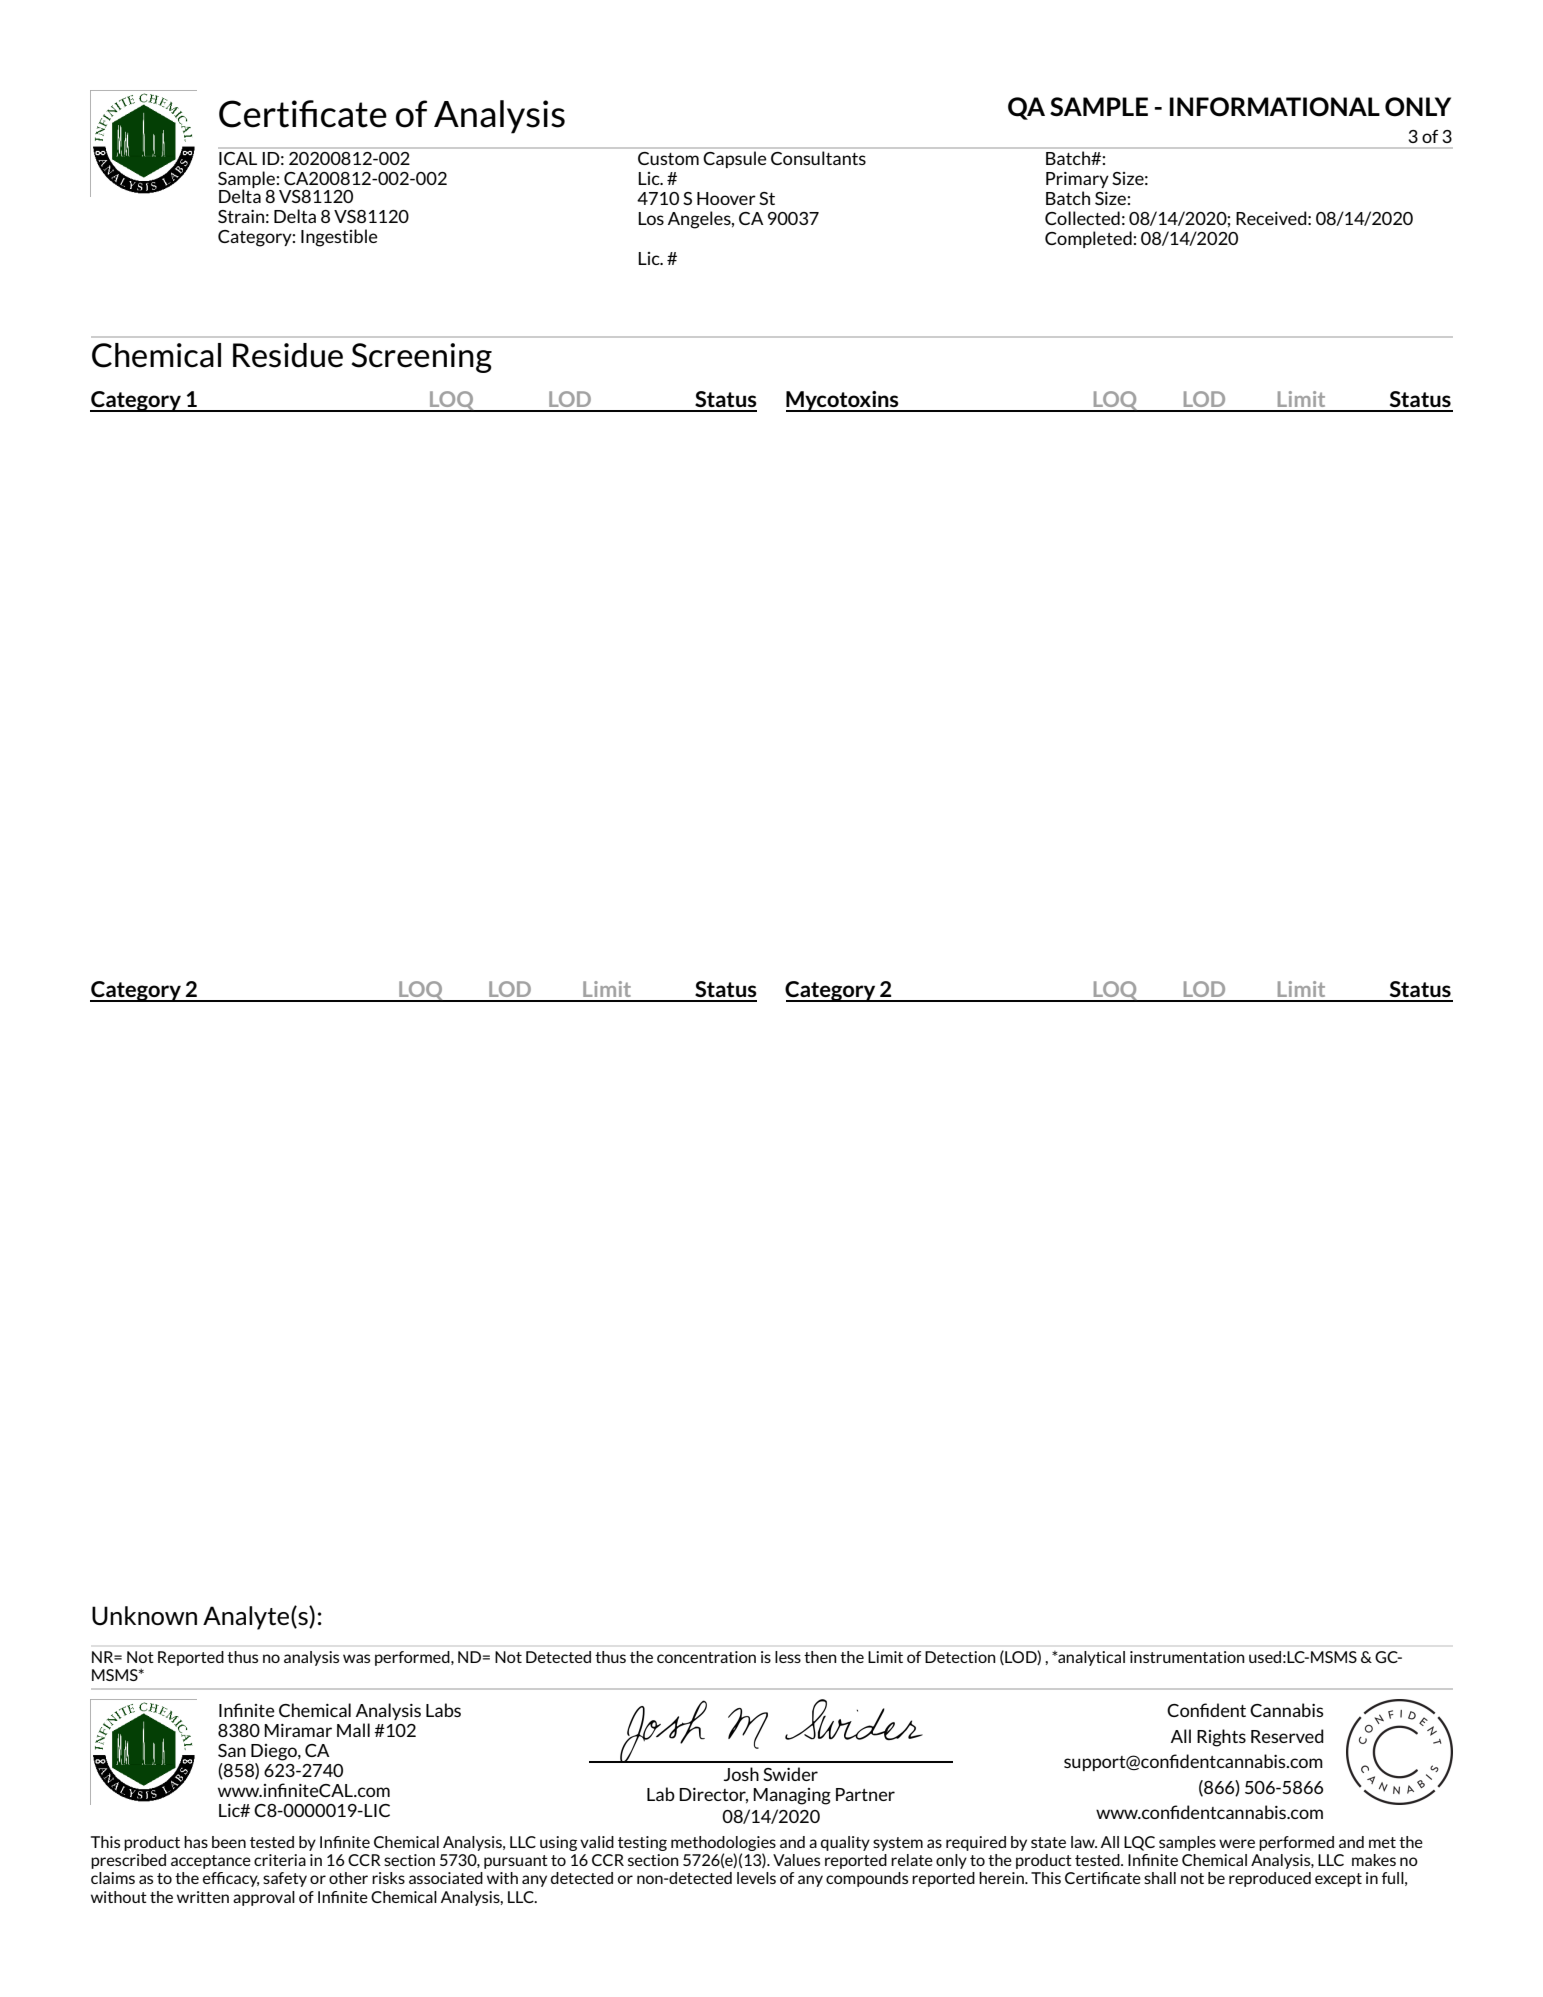 This screenshot has width=1543, height=1997. Describe the element at coordinates (144, 1616) in the screenshot. I see `Unknown` at that location.
